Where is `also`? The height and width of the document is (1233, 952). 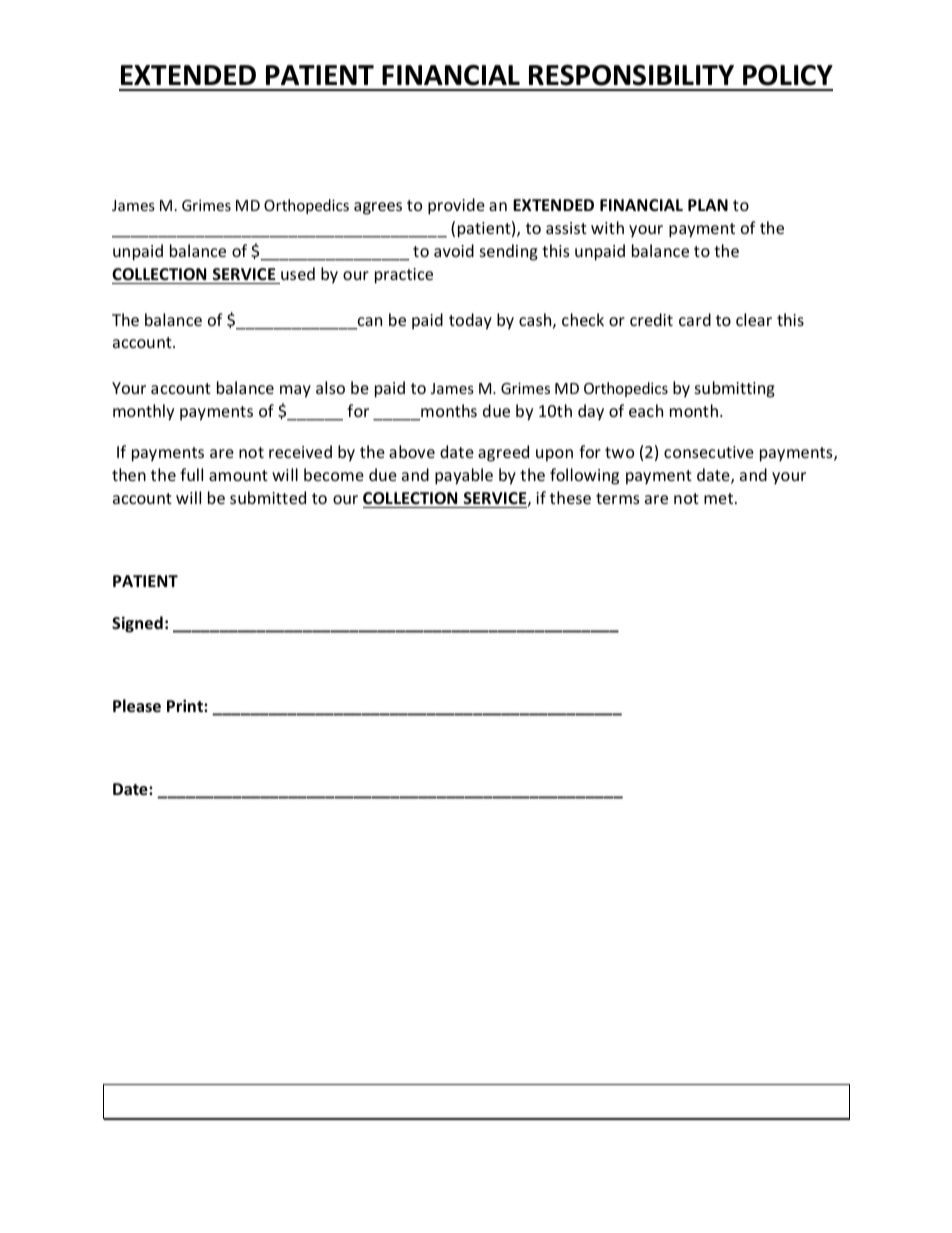 also is located at coordinates (330, 387).
